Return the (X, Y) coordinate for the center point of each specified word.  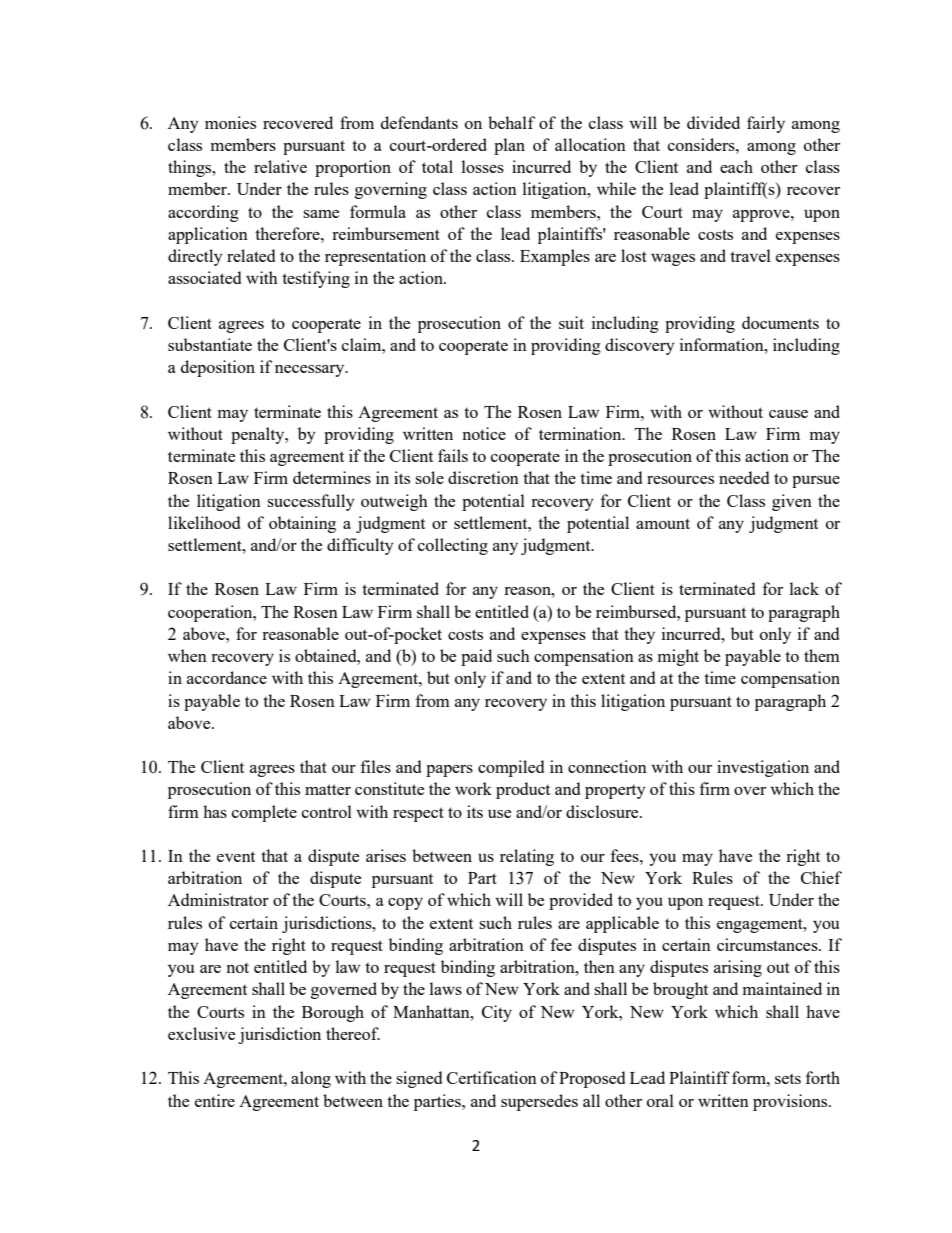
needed (744, 477)
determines (332, 477)
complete (264, 813)
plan (509, 146)
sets (788, 1079)
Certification (492, 1077)
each (736, 166)
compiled (511, 768)
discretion (483, 477)
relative (280, 166)
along (311, 1079)
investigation (763, 768)
